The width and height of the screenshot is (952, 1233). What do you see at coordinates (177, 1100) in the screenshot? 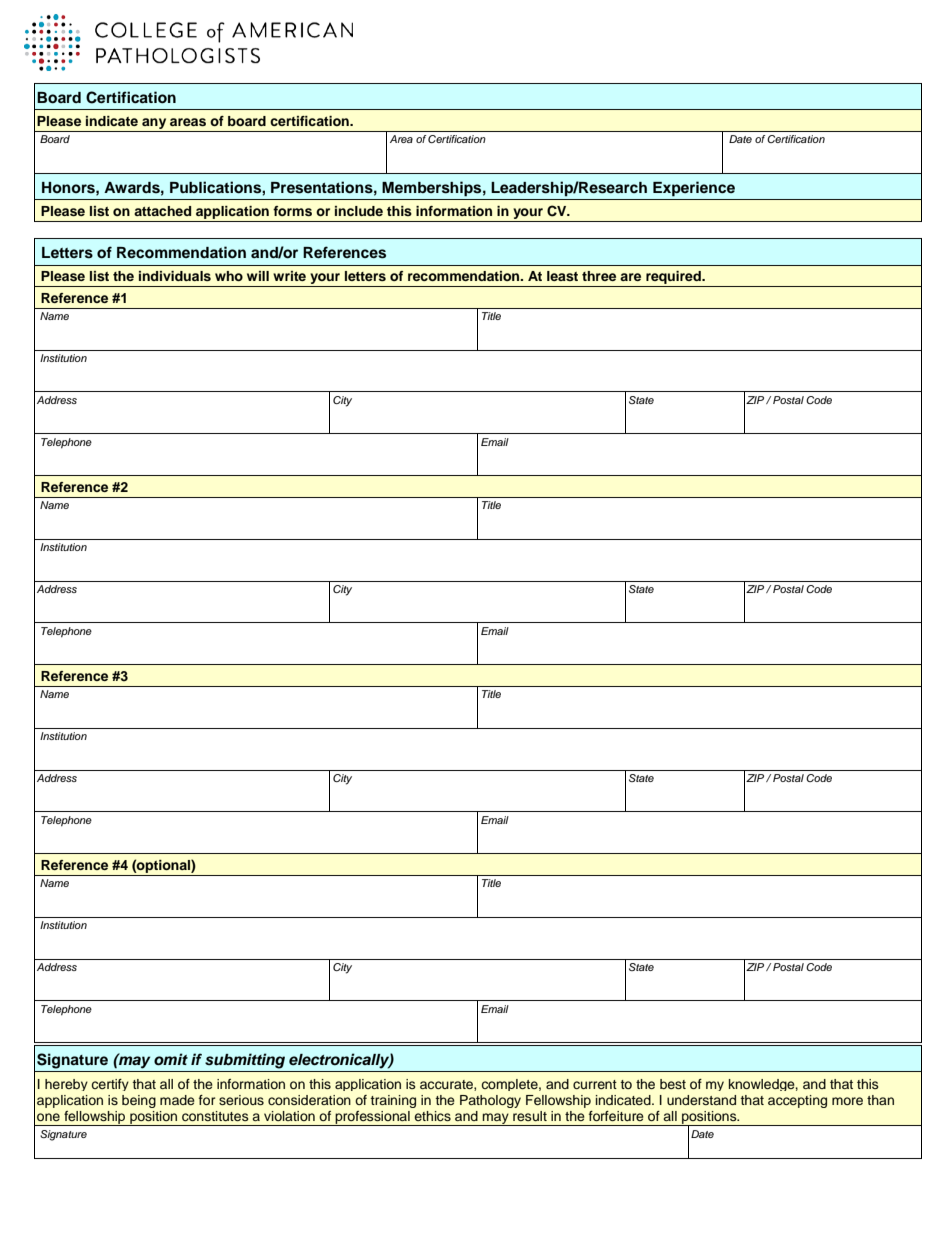
I see `made` at bounding box center [177, 1100].
